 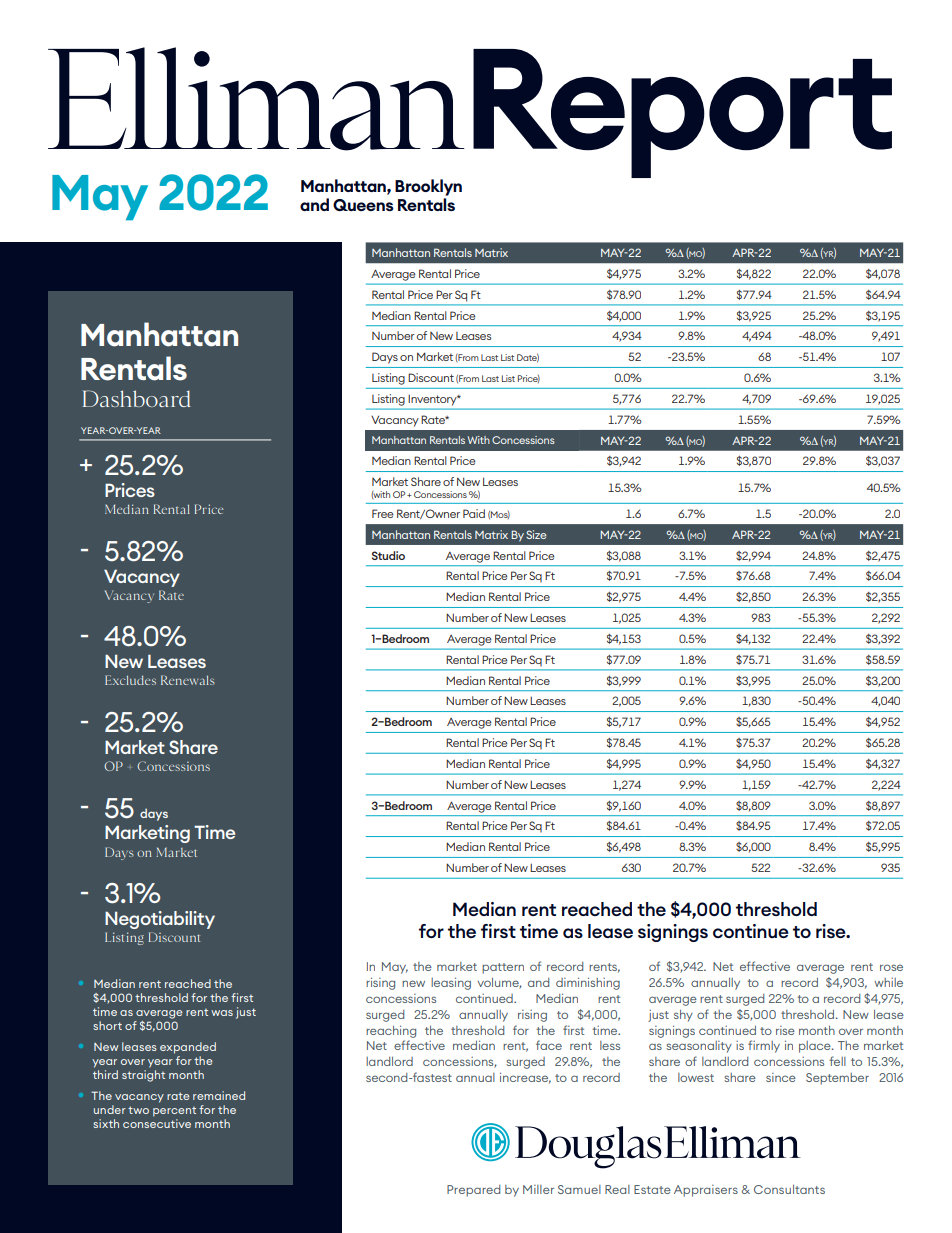 What do you see at coordinates (188, 680) in the screenshot?
I see `Renewals` at bounding box center [188, 680].
